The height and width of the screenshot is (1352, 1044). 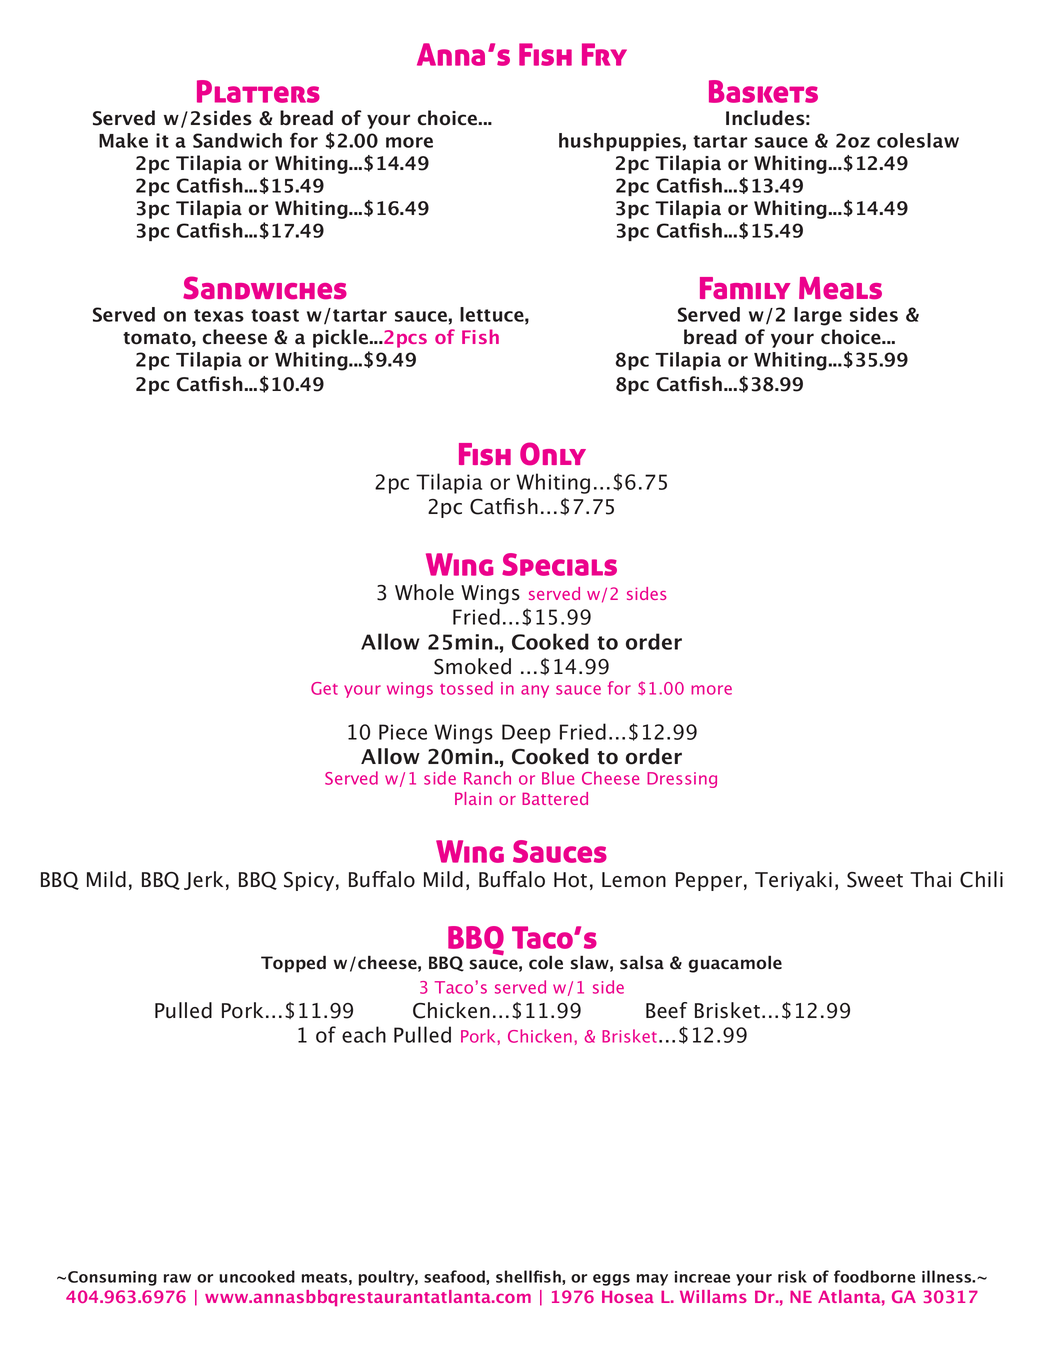 What do you see at coordinates (840, 288) in the screenshot?
I see `Meals` at bounding box center [840, 288].
